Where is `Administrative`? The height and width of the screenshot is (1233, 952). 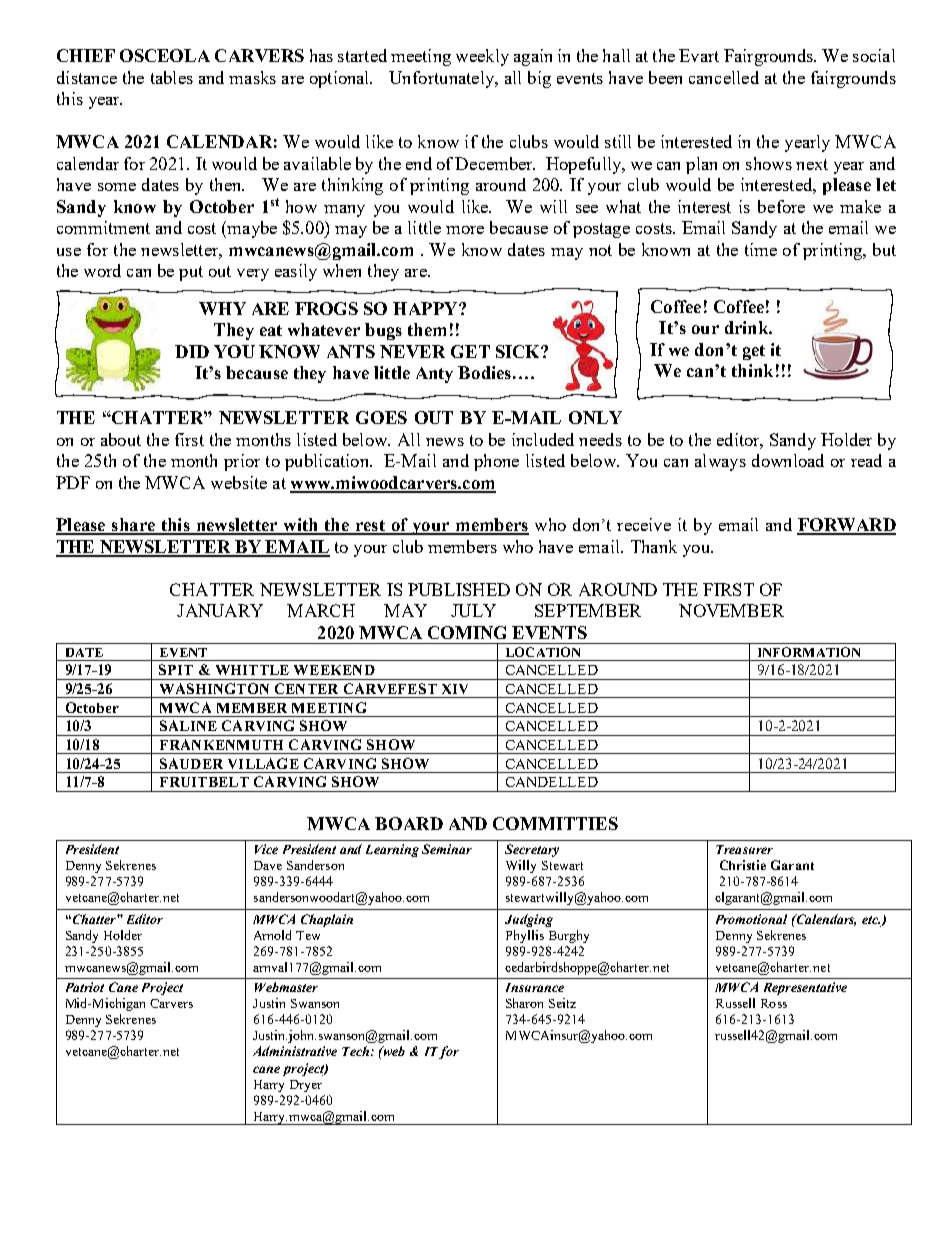 Administrative is located at coordinates (295, 1051).
